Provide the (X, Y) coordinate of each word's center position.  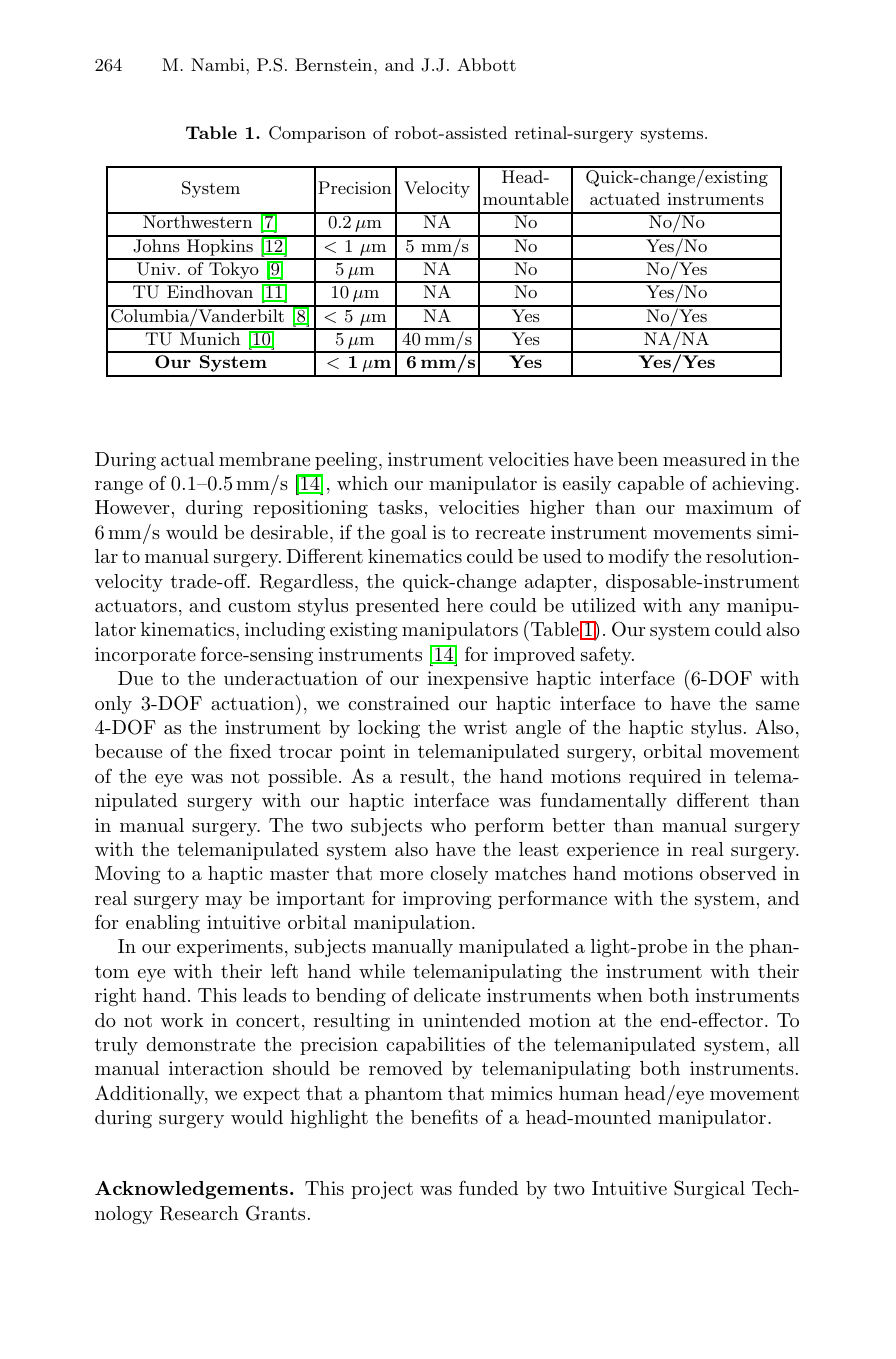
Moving (128, 875)
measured (704, 459)
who (448, 825)
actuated (625, 198)
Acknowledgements (191, 1190)
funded (488, 1187)
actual (187, 459)
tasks (400, 507)
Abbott (486, 64)
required (665, 778)
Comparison (317, 134)
